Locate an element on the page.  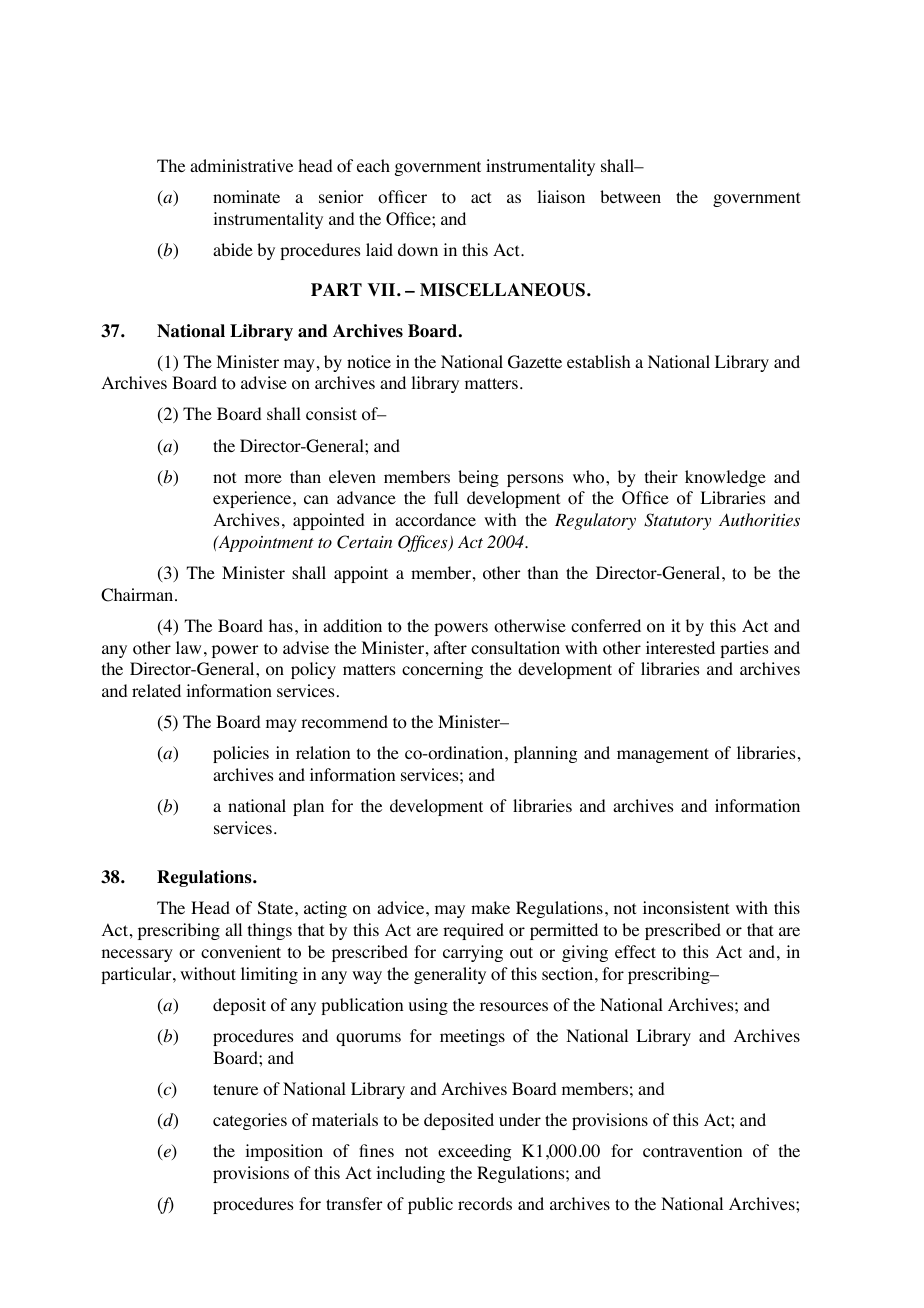
categories is located at coordinates (250, 1121).
